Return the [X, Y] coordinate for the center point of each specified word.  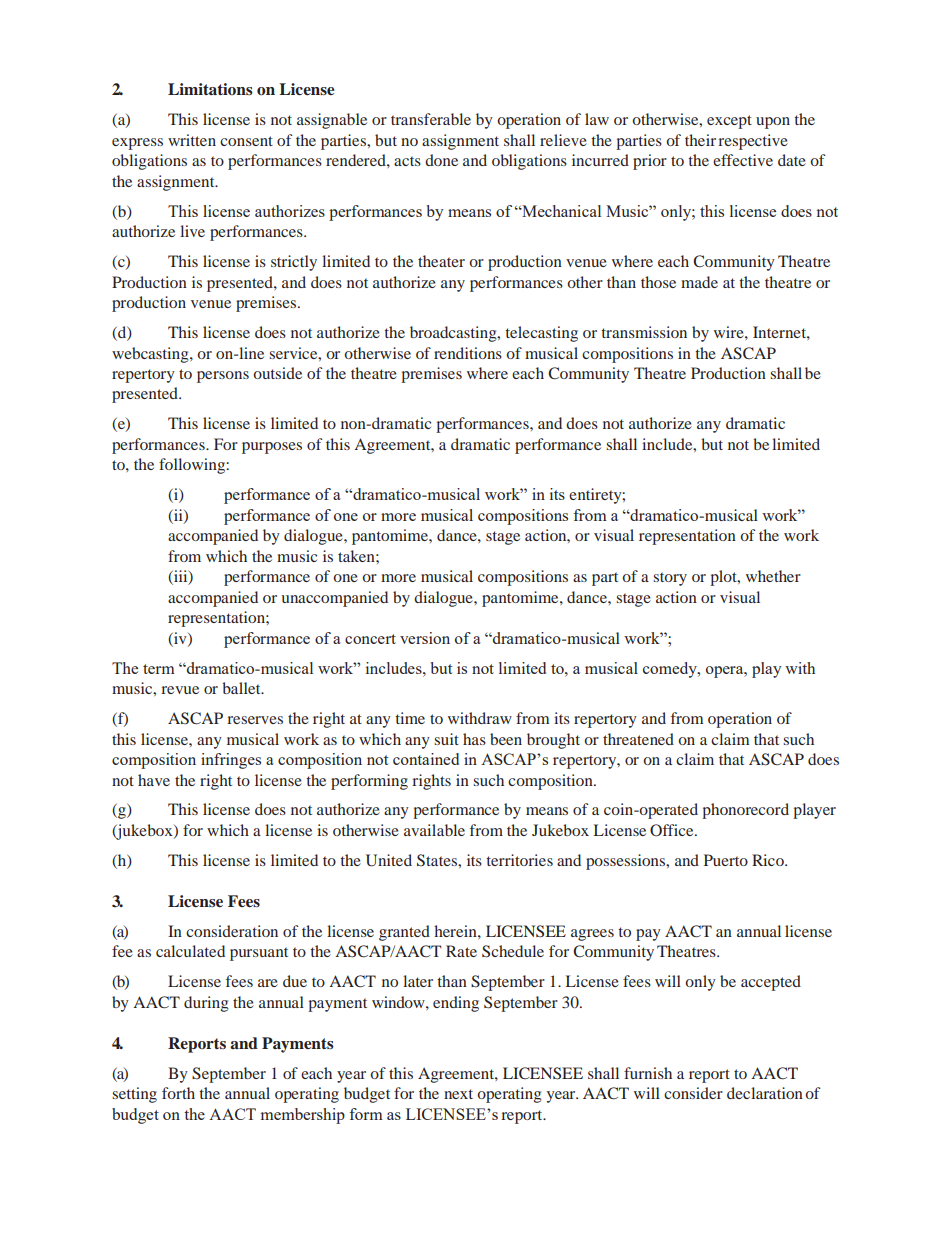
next [458, 1094]
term [159, 669]
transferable [431, 119]
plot [724, 578]
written [192, 140]
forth [178, 1093]
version [425, 638]
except [729, 122]
